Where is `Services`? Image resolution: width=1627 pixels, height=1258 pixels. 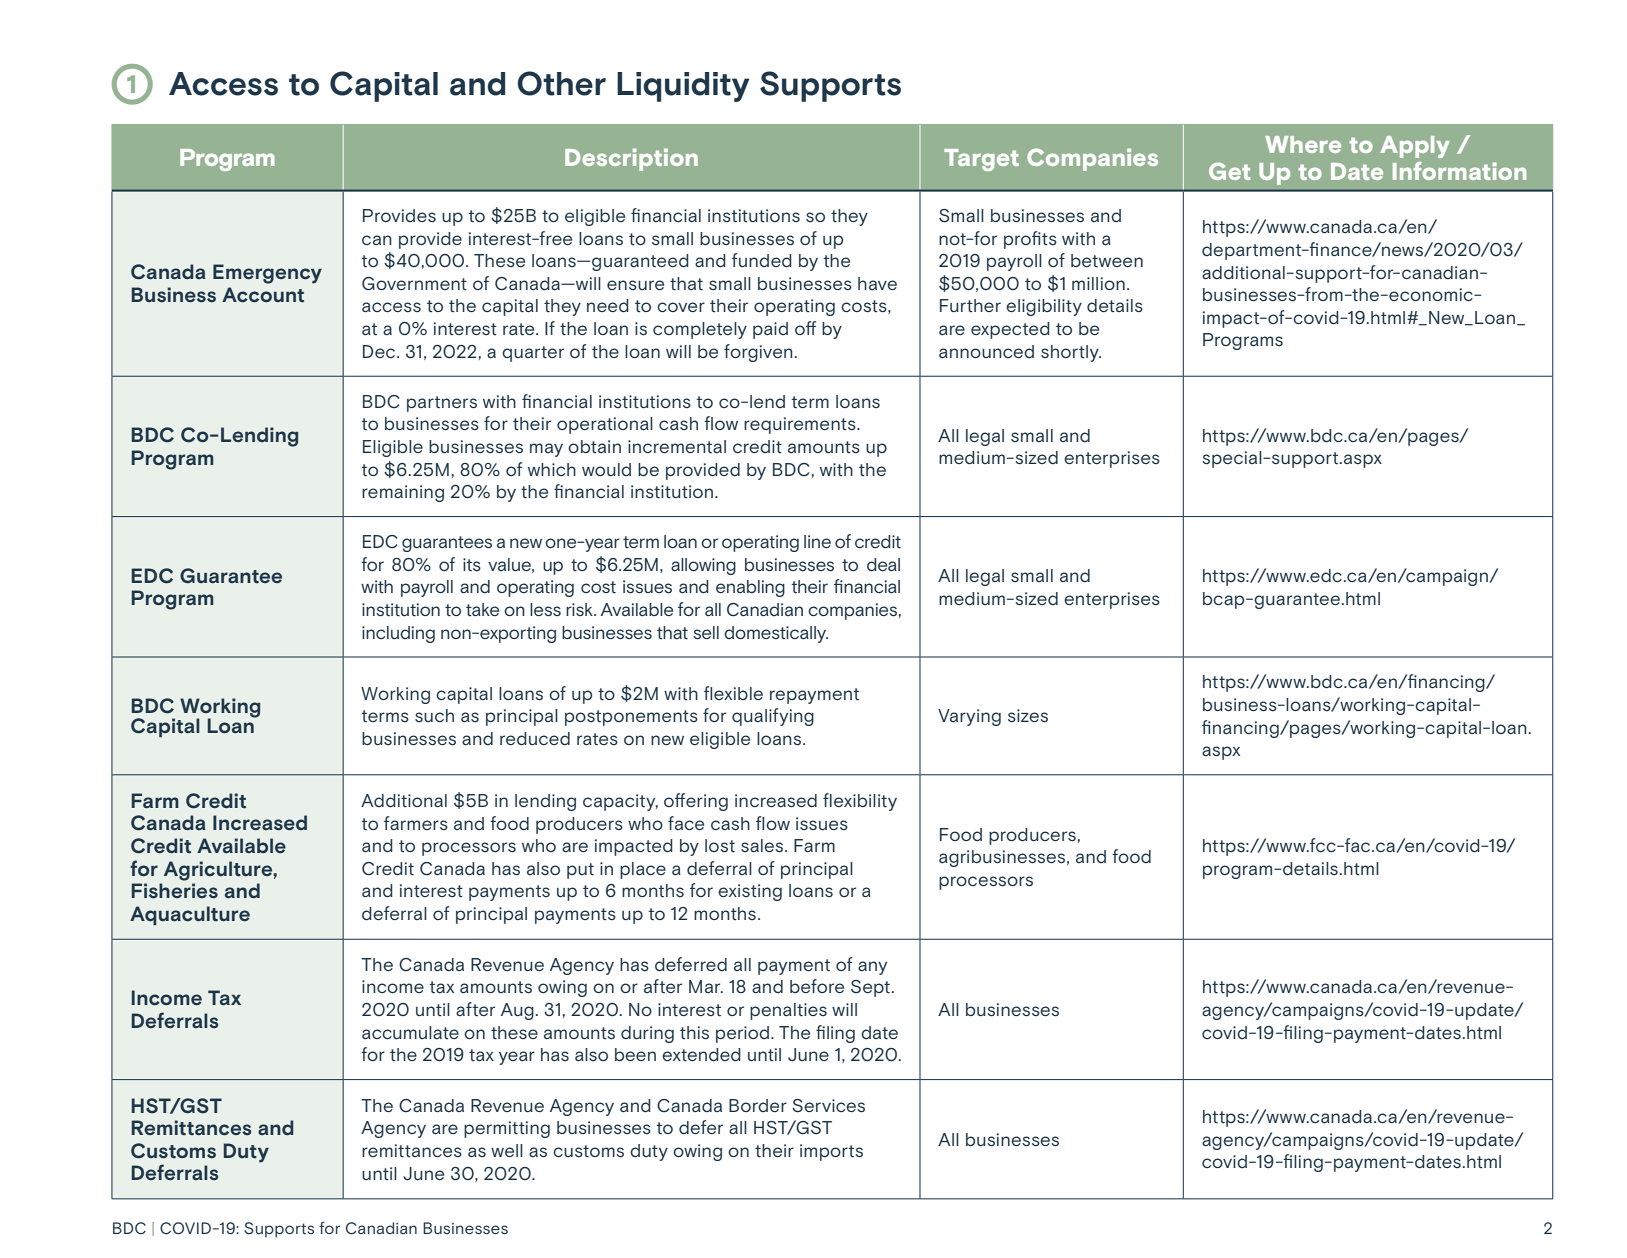
Services is located at coordinates (828, 1106).
